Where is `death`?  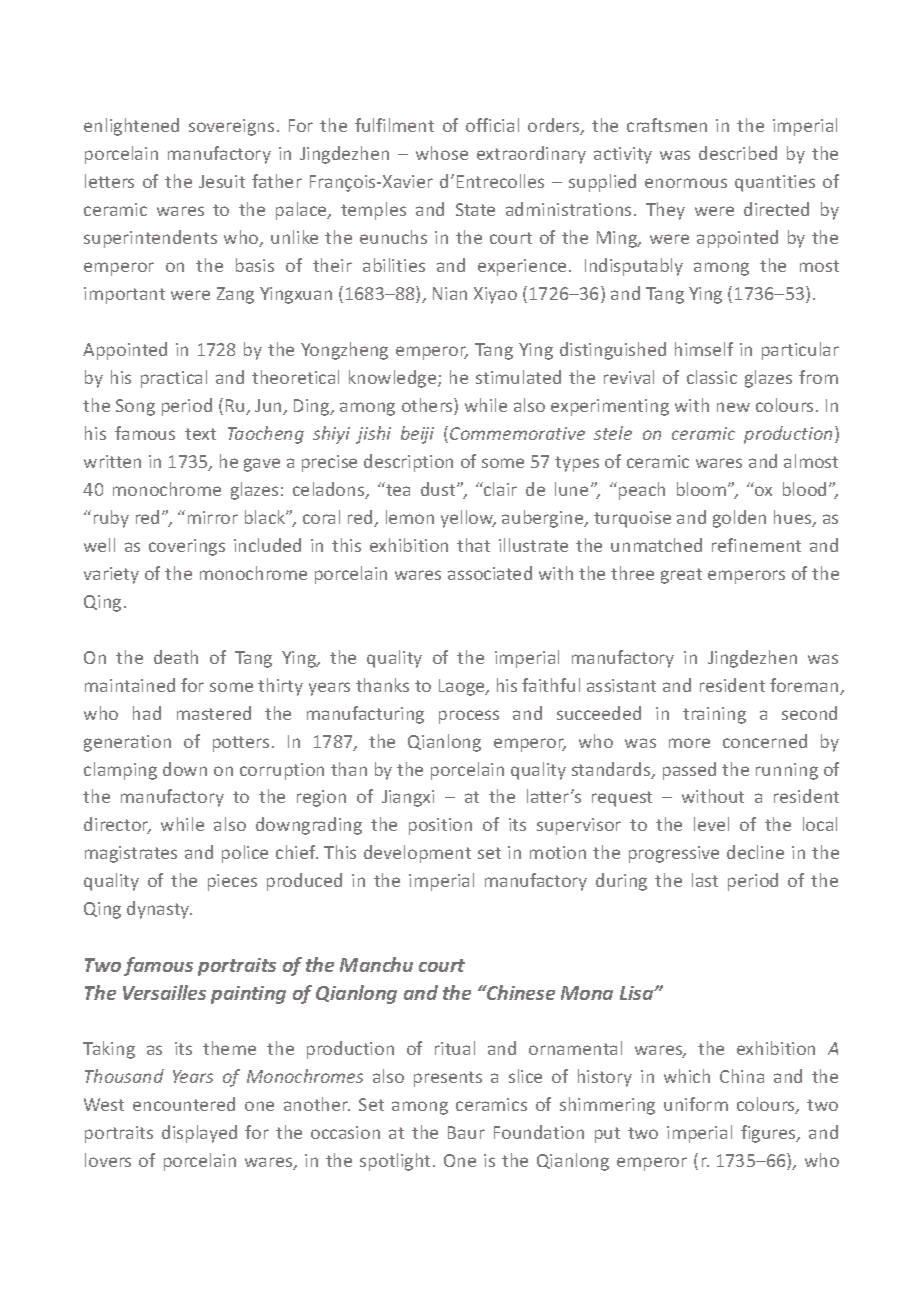 death is located at coordinates (176, 657).
